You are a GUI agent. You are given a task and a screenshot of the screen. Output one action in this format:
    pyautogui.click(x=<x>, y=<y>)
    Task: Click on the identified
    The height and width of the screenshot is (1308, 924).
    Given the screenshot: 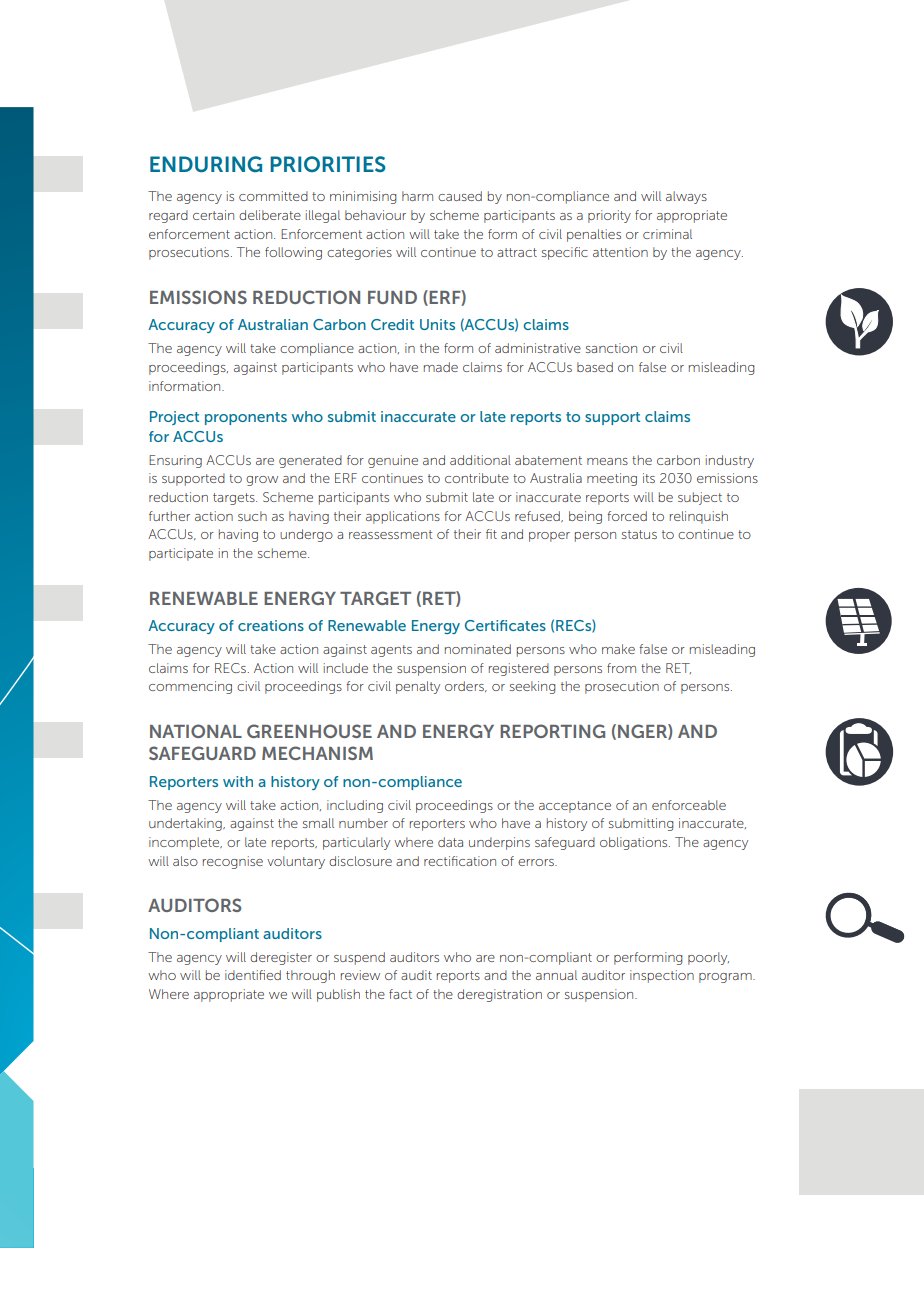 What is the action you would take?
    pyautogui.click(x=253, y=975)
